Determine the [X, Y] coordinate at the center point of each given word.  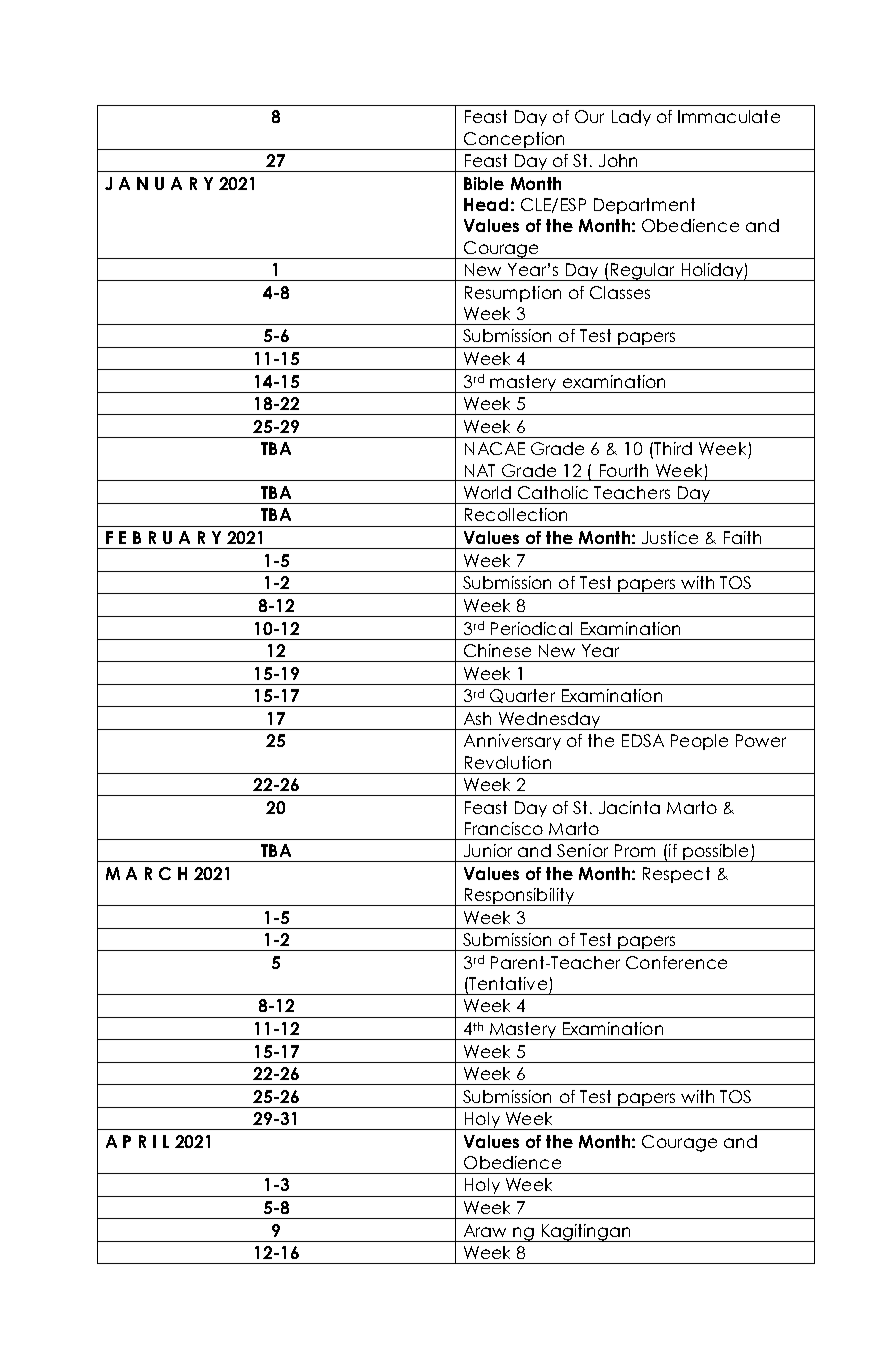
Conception [514, 141]
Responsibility [520, 897]
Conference [676, 962]
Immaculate [729, 116]
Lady [631, 118]
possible [716, 853]
